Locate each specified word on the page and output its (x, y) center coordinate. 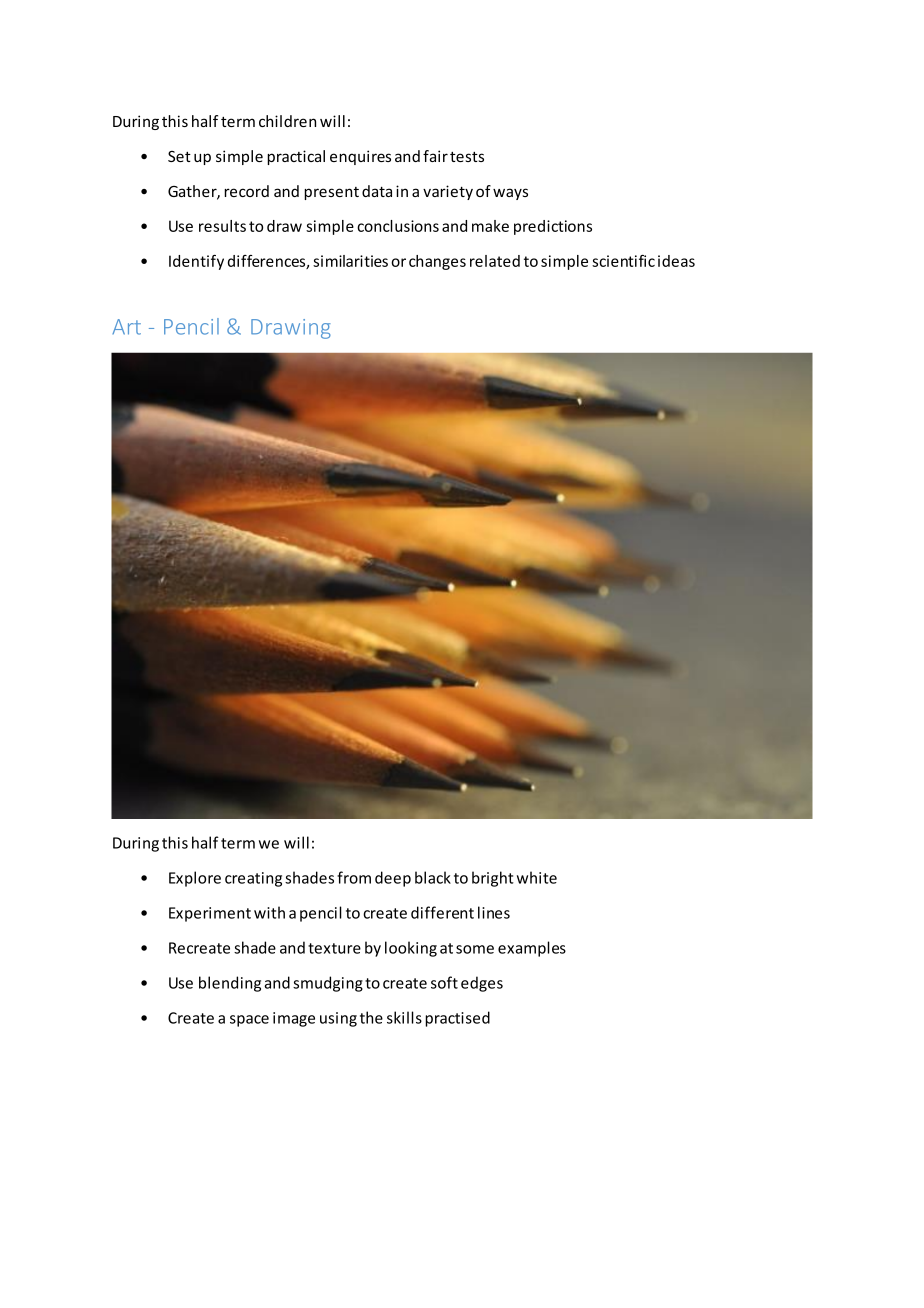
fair (435, 156)
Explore (195, 879)
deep (393, 879)
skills (404, 1017)
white (537, 877)
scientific (623, 261)
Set (179, 156)
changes (437, 262)
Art (126, 327)
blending (230, 984)
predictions (553, 227)
